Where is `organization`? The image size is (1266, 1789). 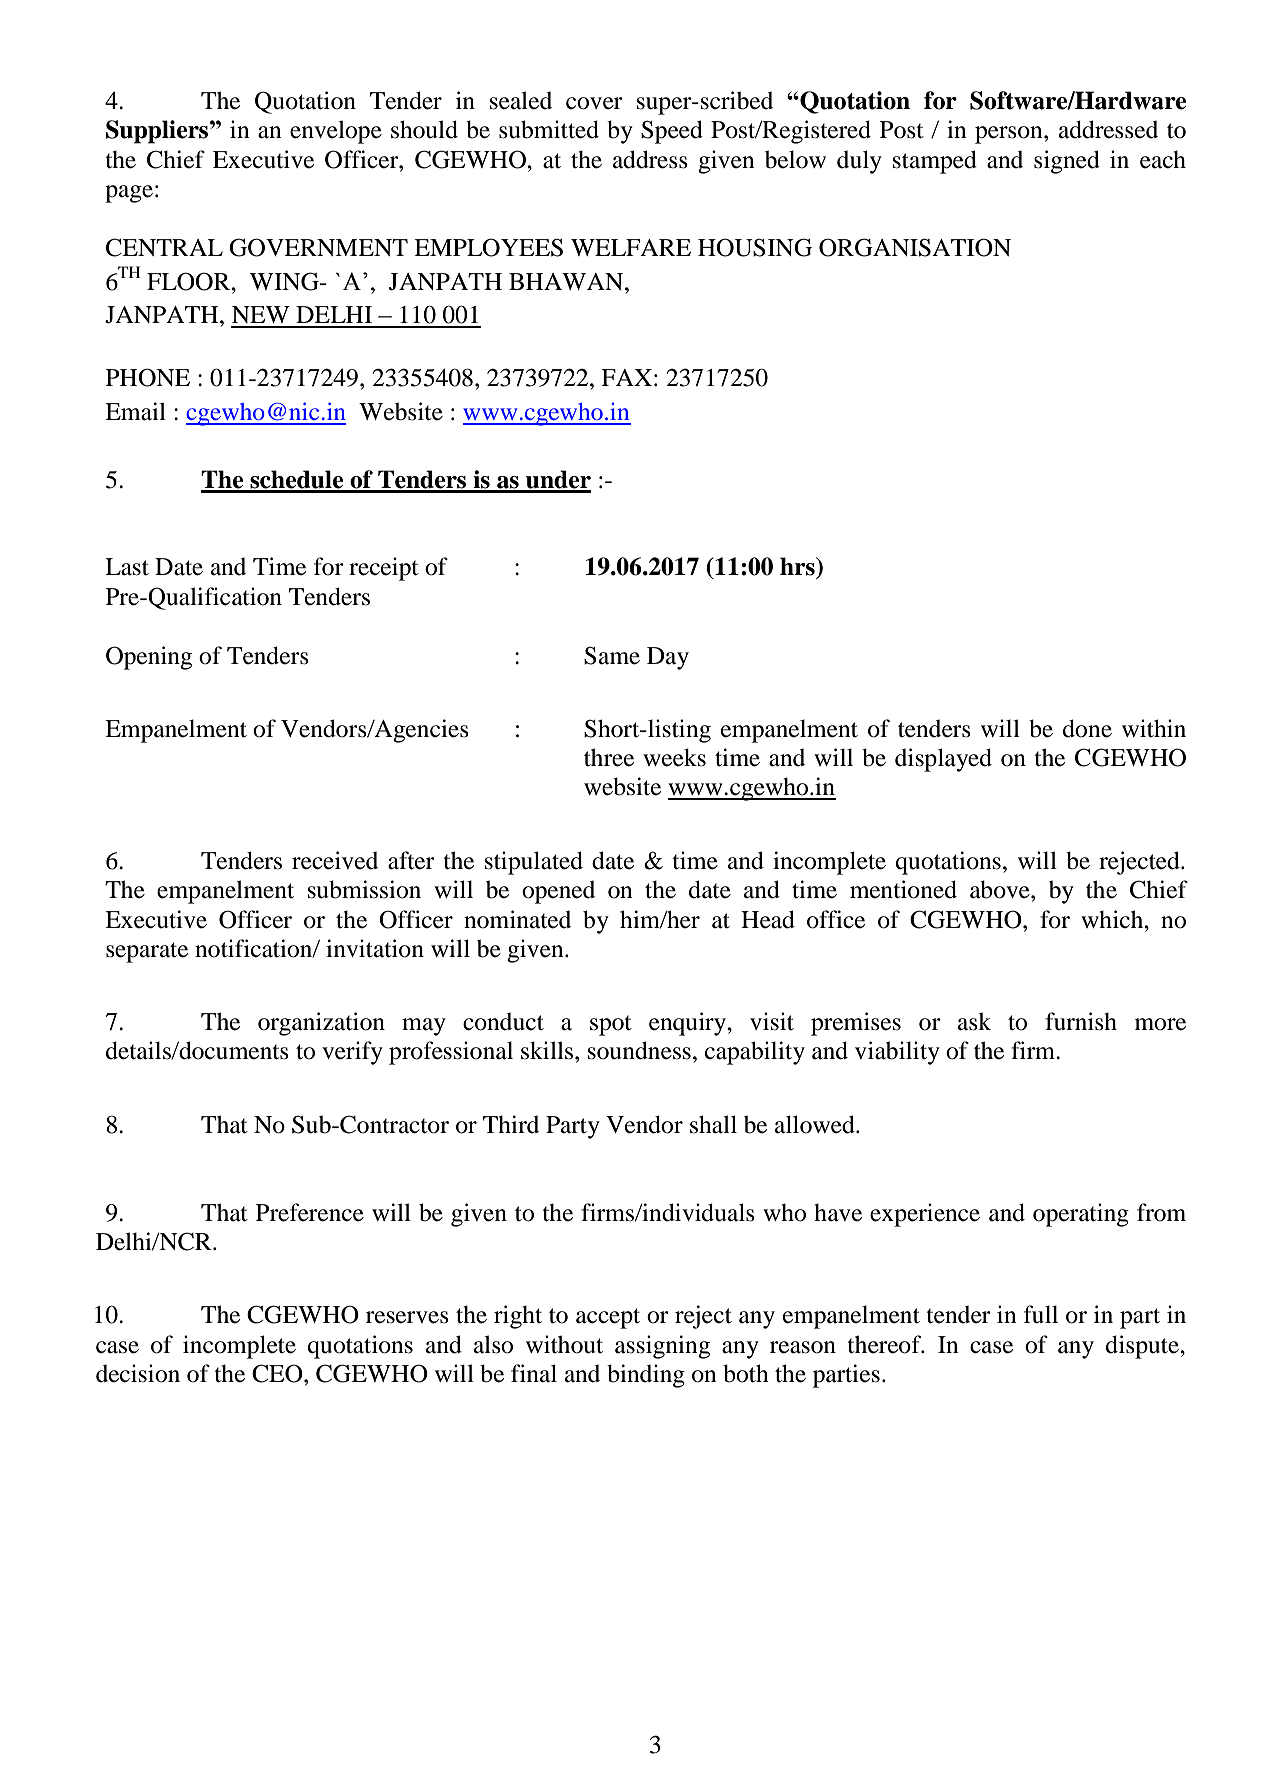
organization is located at coordinates (321, 1024).
